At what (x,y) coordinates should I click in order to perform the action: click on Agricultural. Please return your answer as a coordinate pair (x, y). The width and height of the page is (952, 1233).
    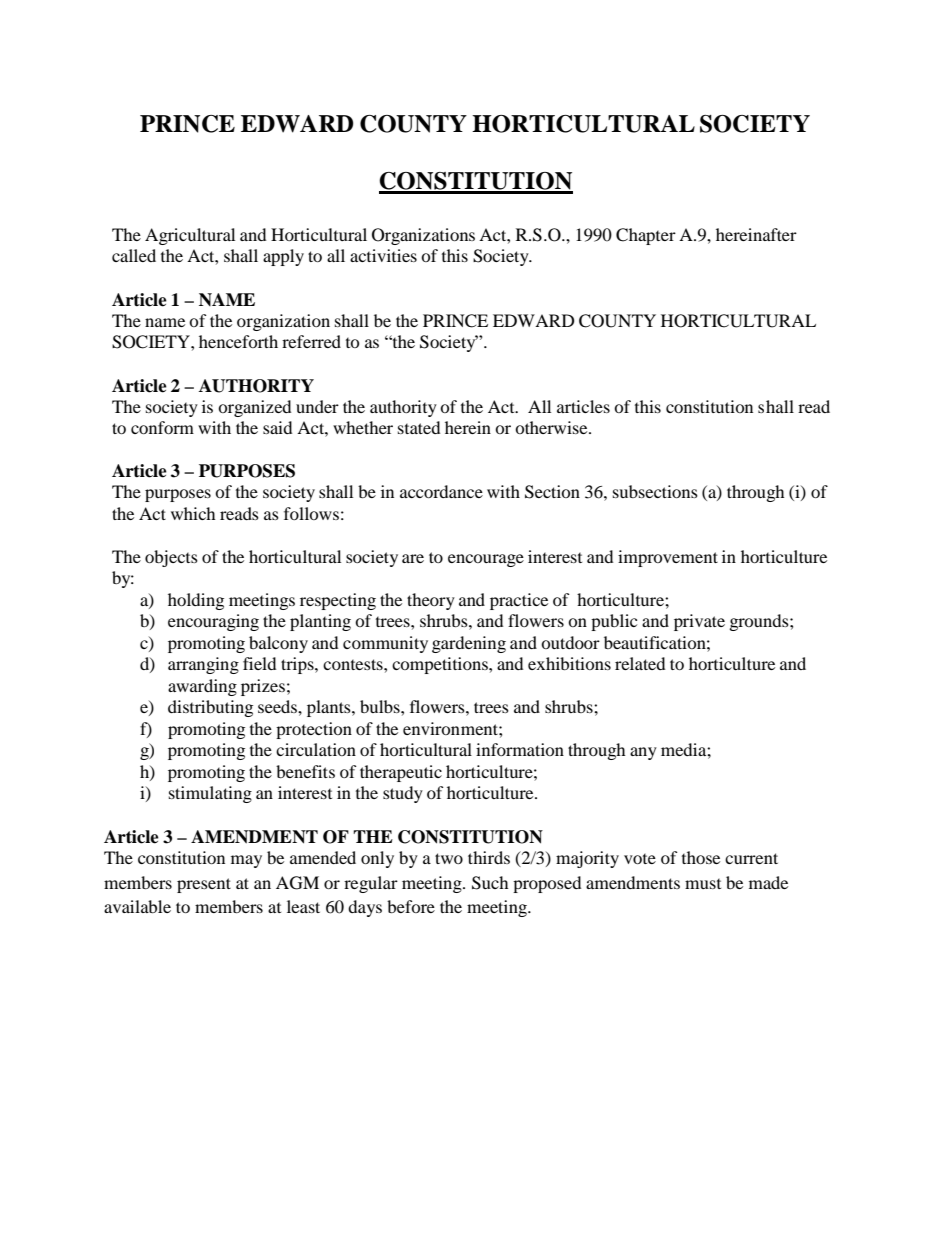
    Looking at the image, I should click on (190, 236).
